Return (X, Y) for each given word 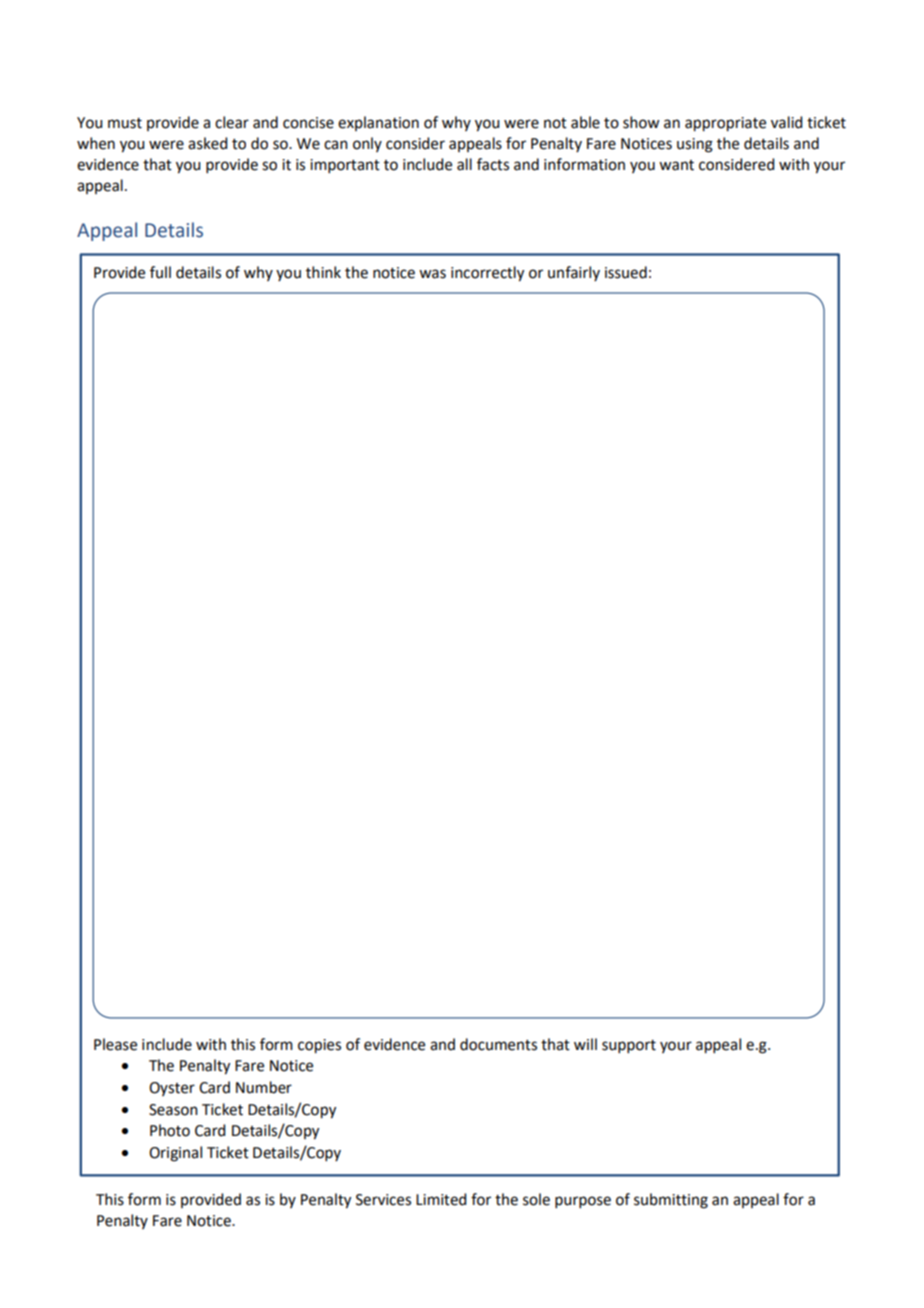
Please (115, 1044)
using (695, 145)
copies (319, 1046)
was (432, 274)
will (585, 1044)
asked (207, 143)
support (629, 1046)
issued (626, 272)
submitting (671, 1201)
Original (175, 1154)
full (160, 272)
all (464, 164)
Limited (441, 1199)
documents (498, 1044)
